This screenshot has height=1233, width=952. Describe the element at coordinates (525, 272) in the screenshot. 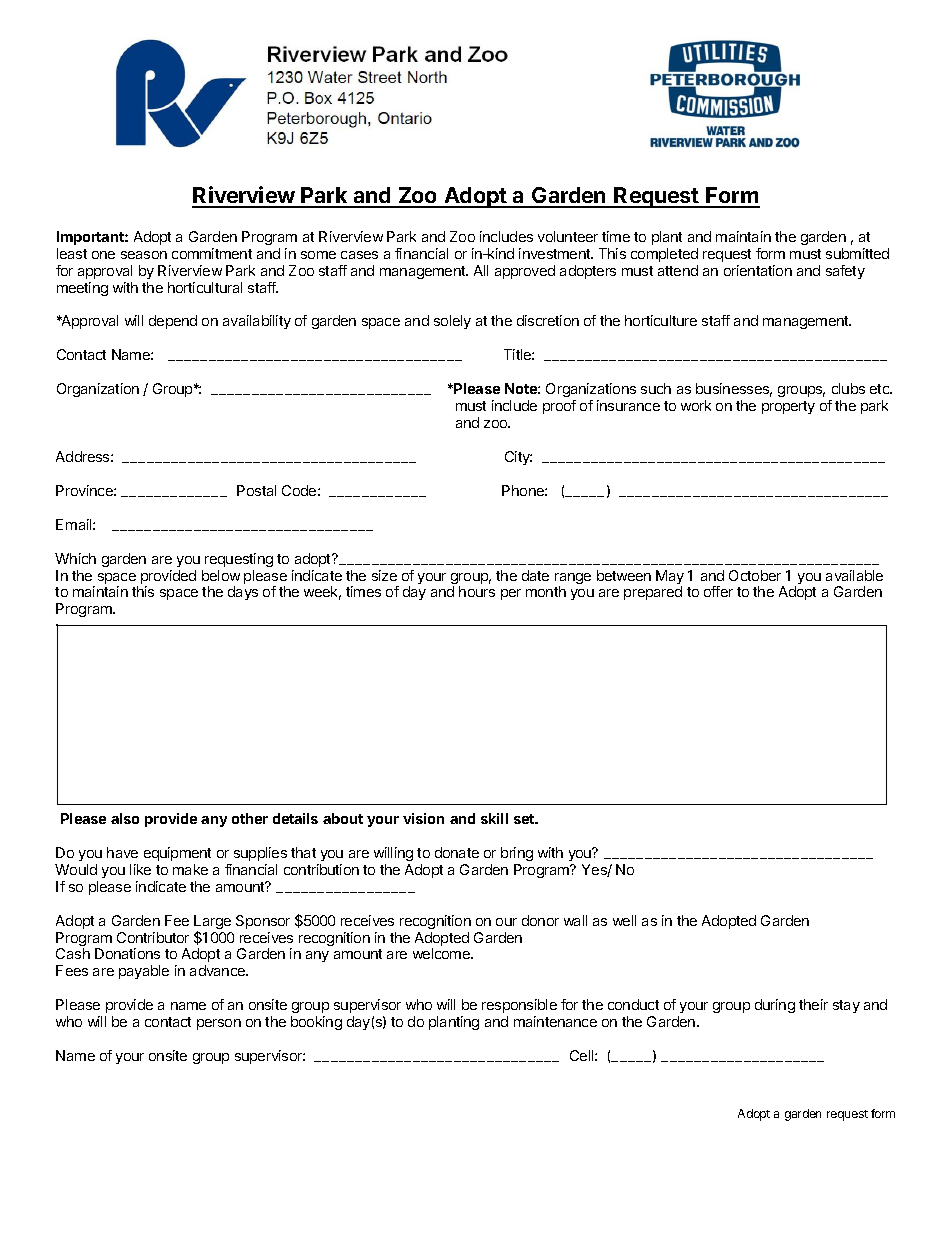

I see `approved` at that location.
